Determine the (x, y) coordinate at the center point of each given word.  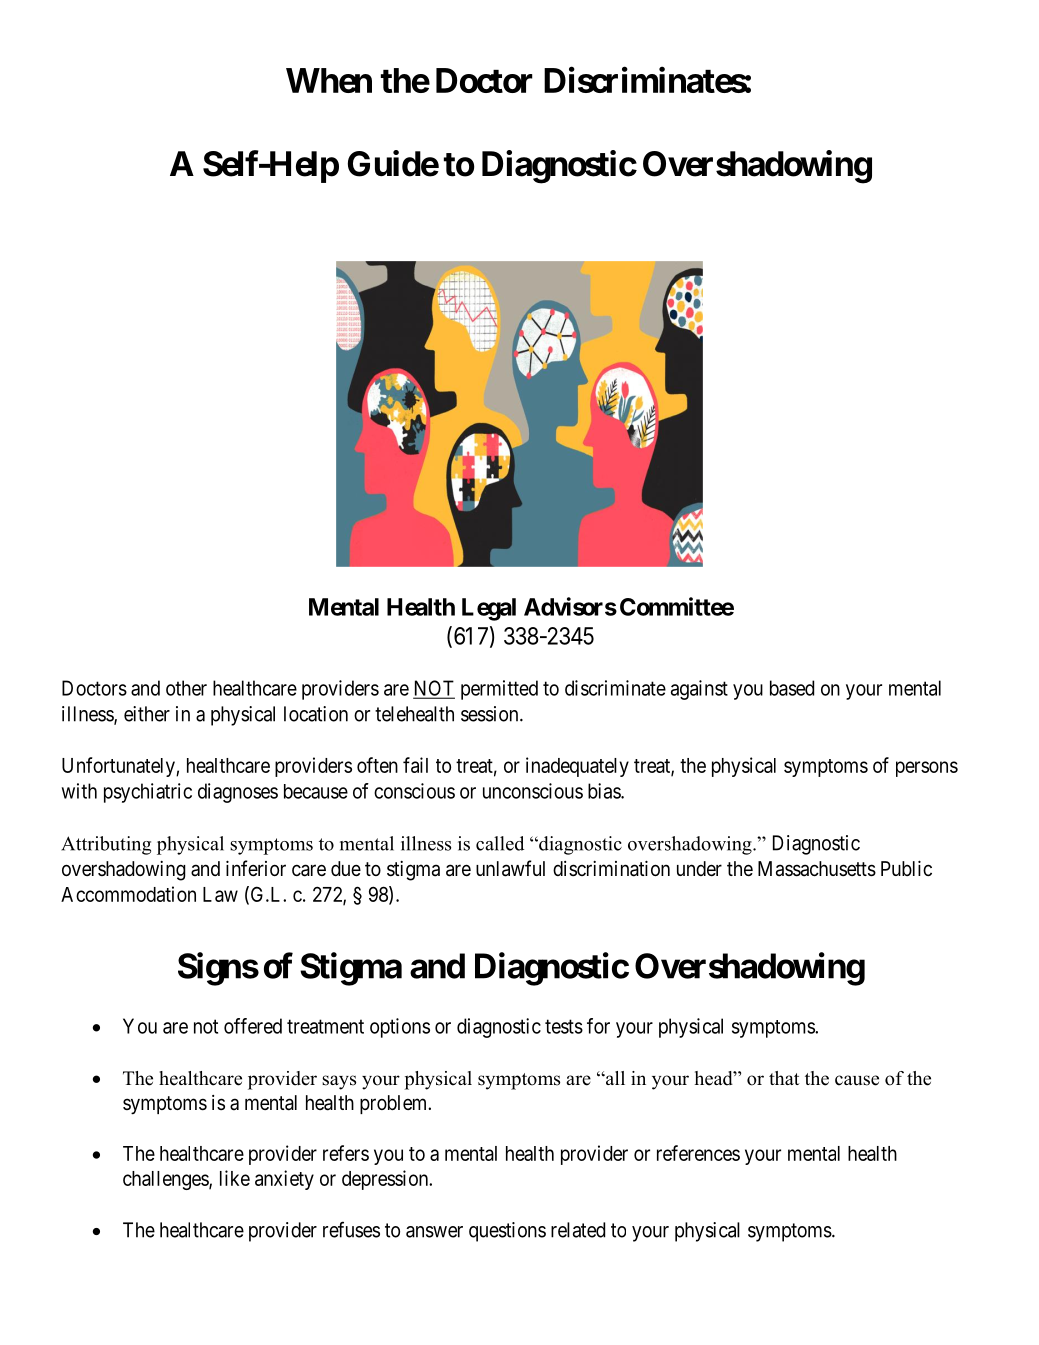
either (147, 714)
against (699, 690)
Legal (489, 609)
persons (927, 769)
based (792, 688)
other (186, 688)
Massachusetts (817, 869)
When (329, 80)
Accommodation (128, 894)
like (235, 1178)
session (491, 714)
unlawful (510, 868)
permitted (499, 690)
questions (507, 1232)
